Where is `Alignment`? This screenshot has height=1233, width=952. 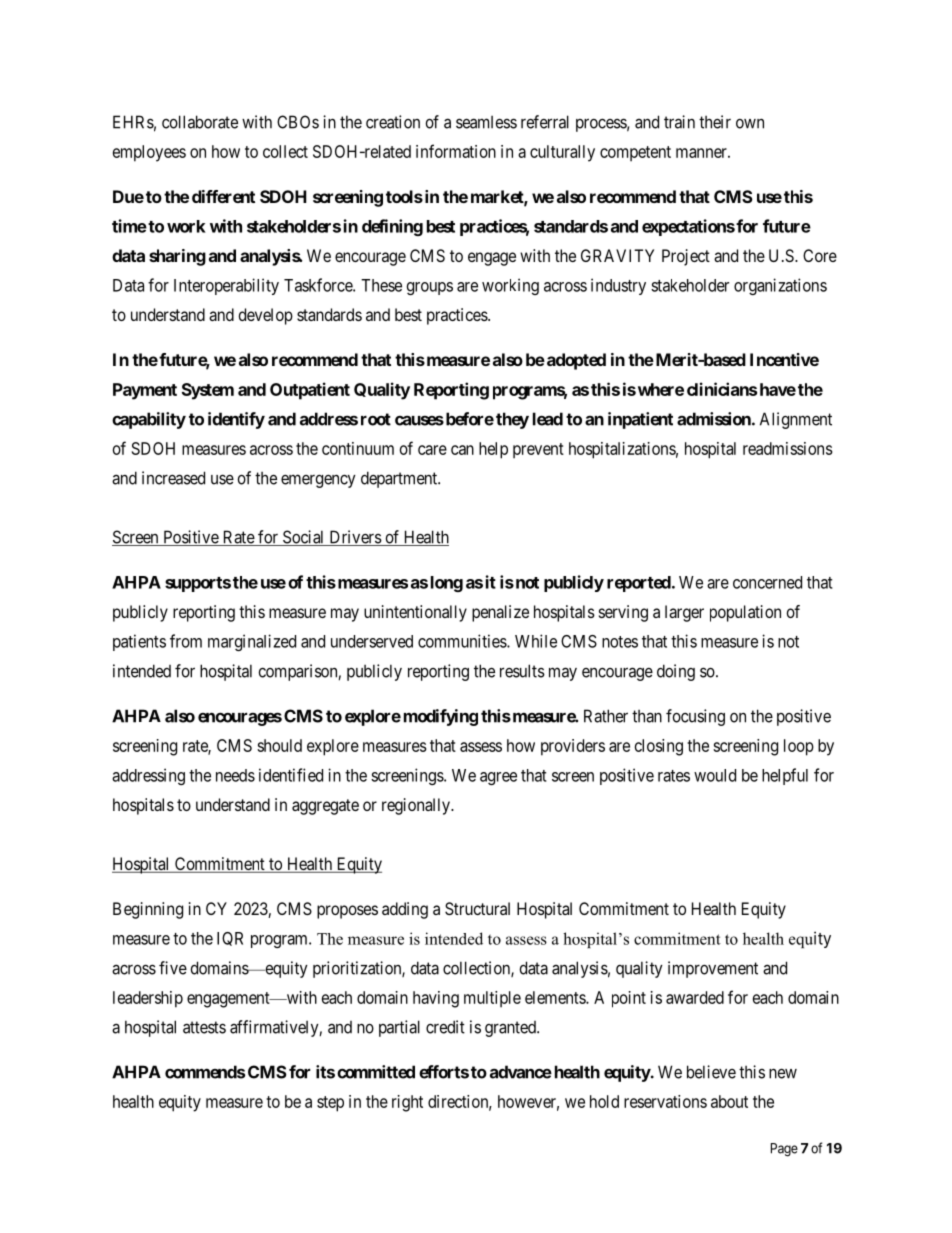
Alignment is located at coordinates (796, 420).
